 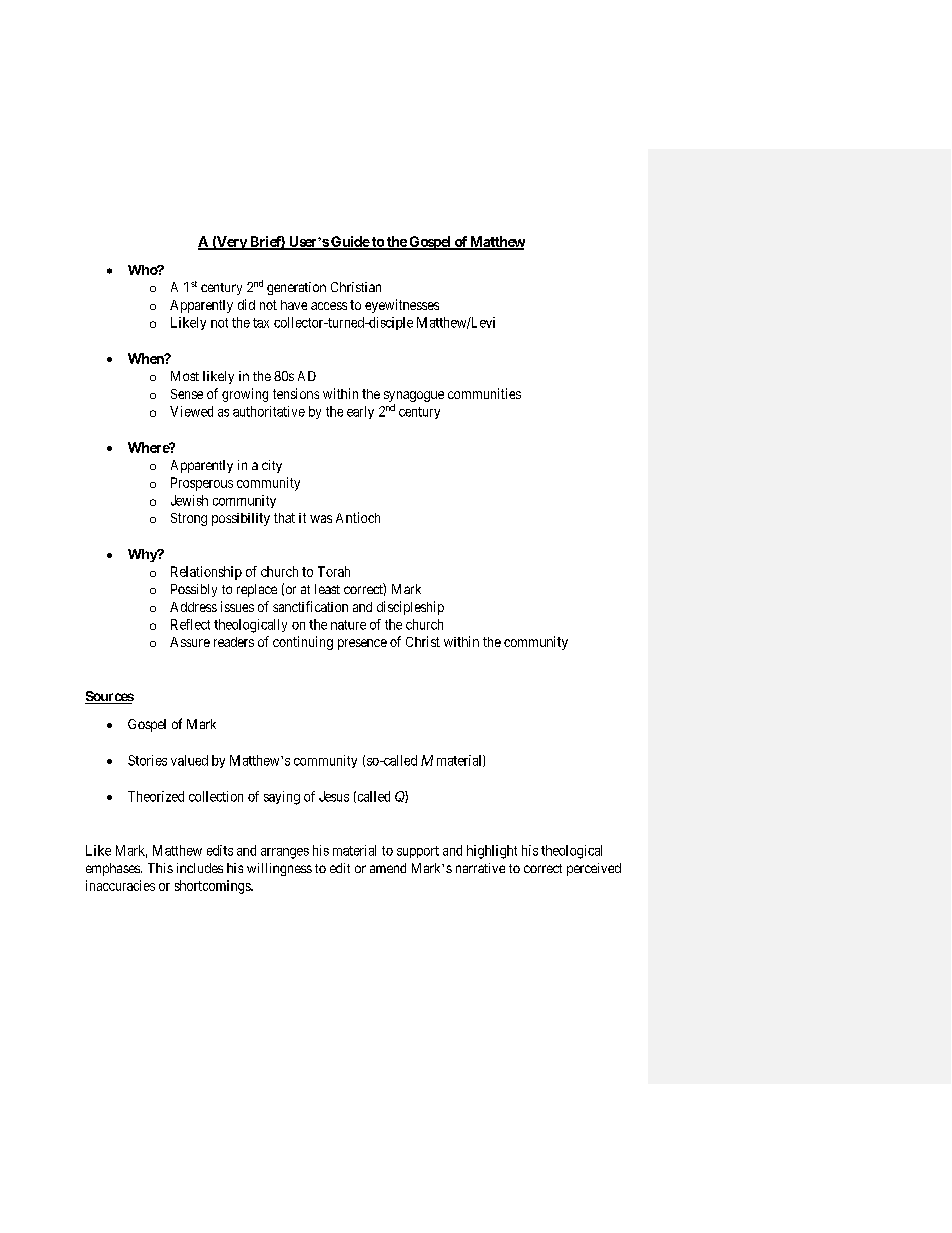 What do you see at coordinates (492, 852) in the image?
I see `highlight` at bounding box center [492, 852].
